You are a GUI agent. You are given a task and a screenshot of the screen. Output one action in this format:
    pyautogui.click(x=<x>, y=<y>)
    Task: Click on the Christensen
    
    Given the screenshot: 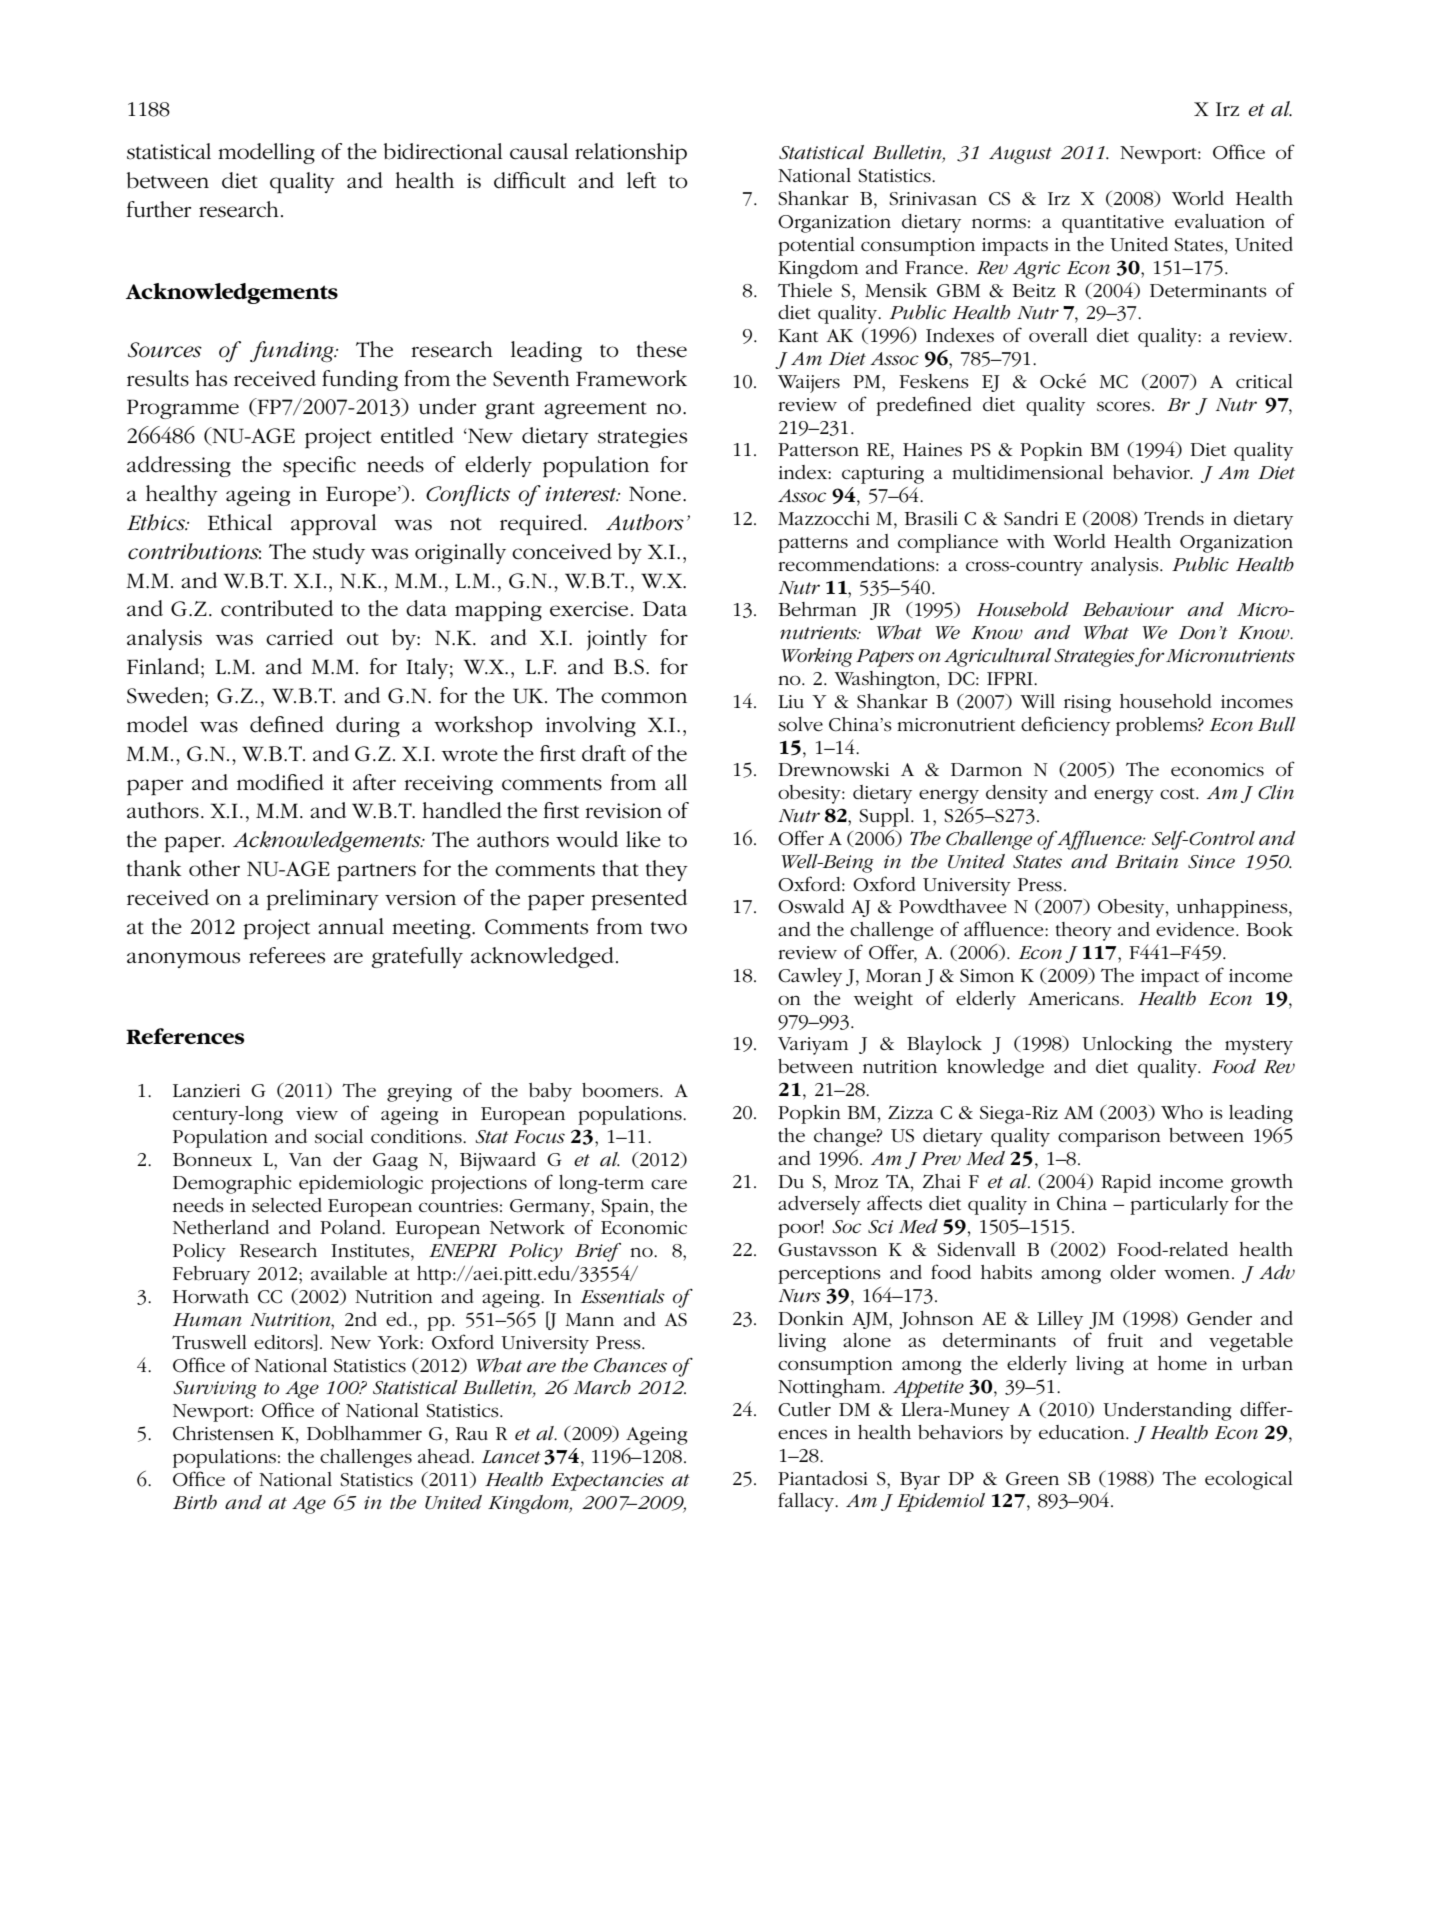 What is the action you would take?
    pyautogui.click(x=223, y=1433)
